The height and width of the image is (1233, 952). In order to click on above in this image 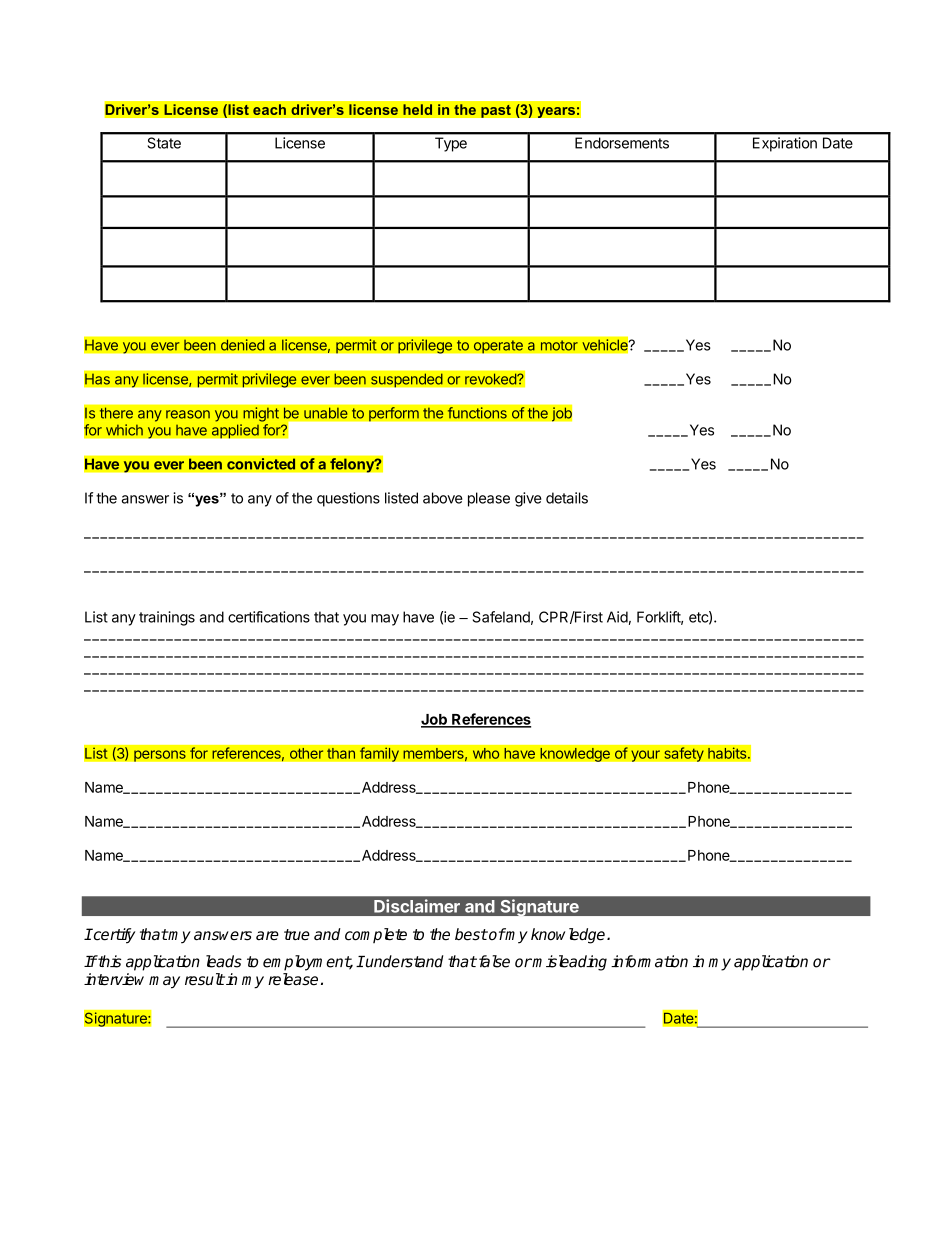, I will do `click(443, 498)`.
